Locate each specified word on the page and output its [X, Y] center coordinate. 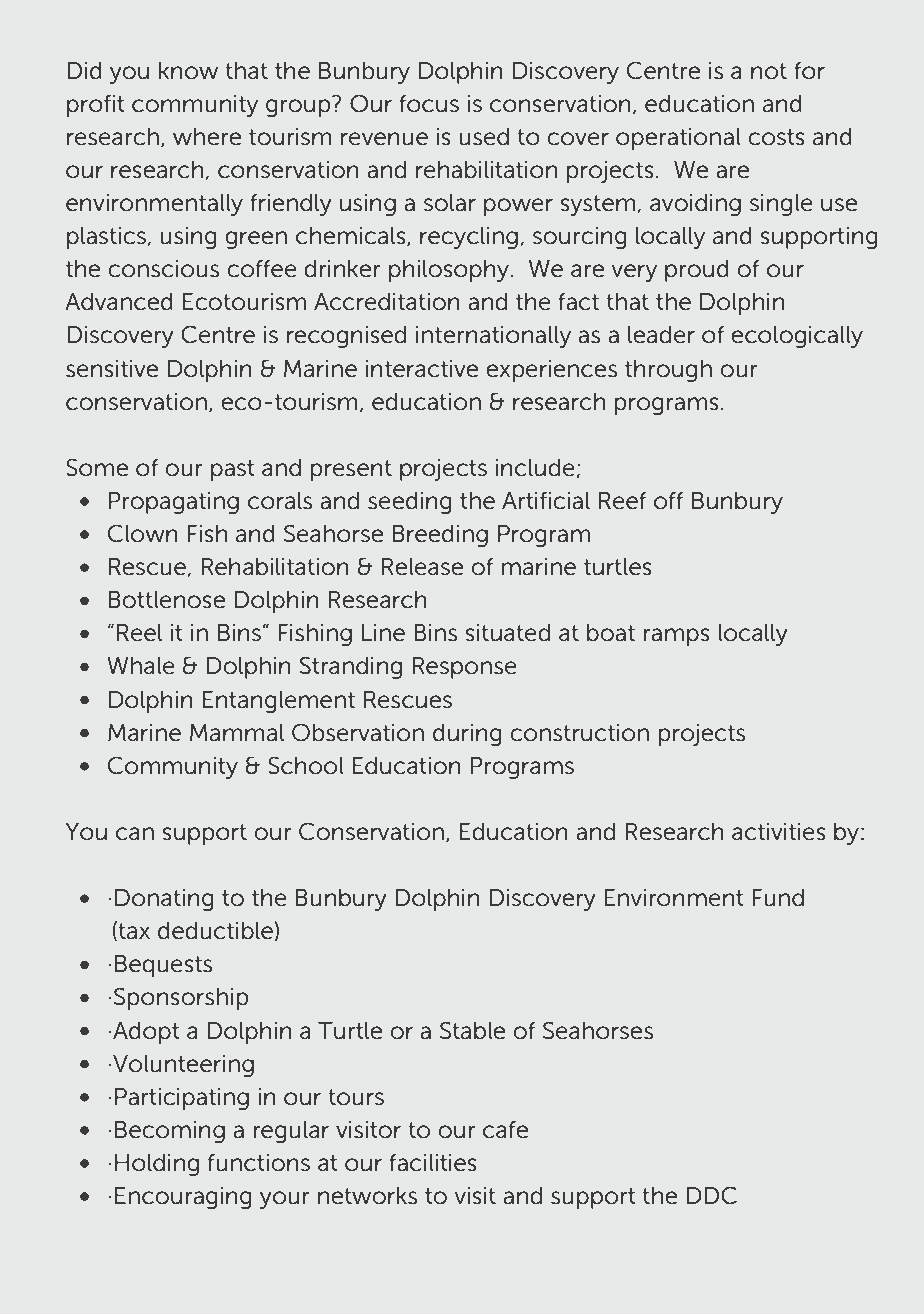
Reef [623, 501]
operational [678, 139]
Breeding [440, 536]
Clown [143, 533]
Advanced [119, 302]
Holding [157, 1165]
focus [429, 104]
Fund [778, 898]
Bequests [163, 966]
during [467, 735]
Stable [472, 1030]
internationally [493, 337]
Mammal [237, 733]
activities [779, 832]
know [188, 71]
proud [697, 271]
